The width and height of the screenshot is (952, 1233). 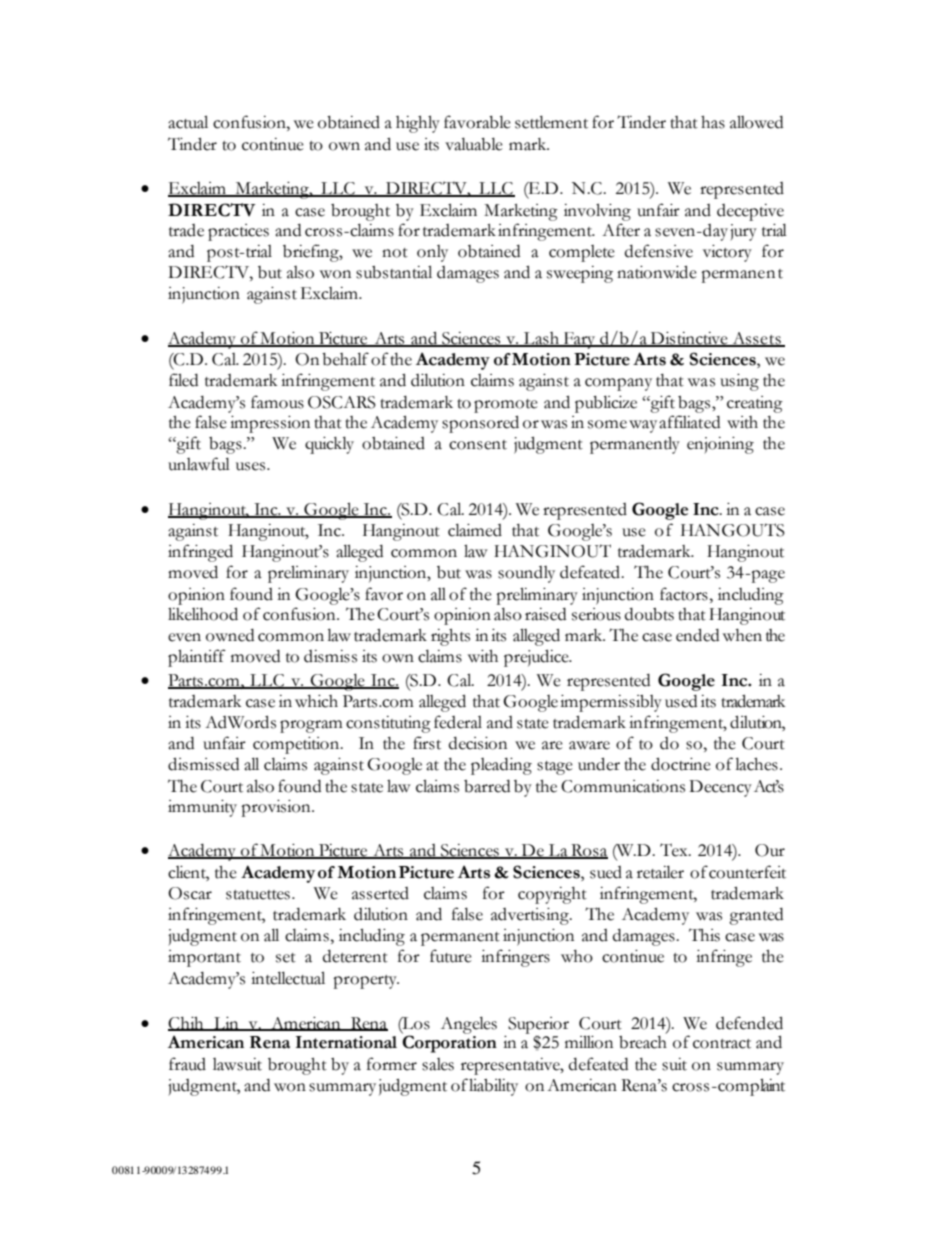 I want to click on has, so click(x=713, y=122).
